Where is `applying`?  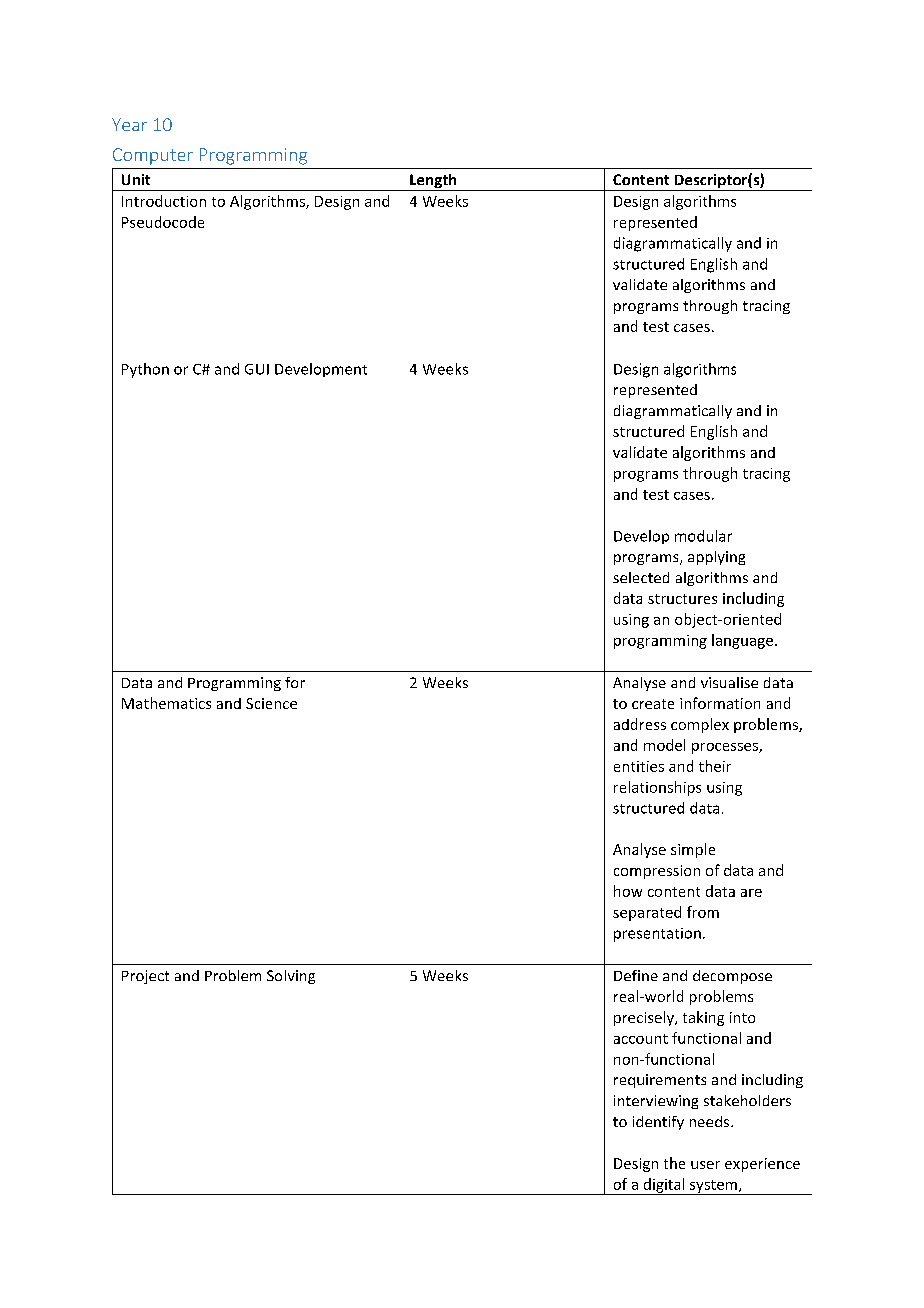
applying is located at coordinates (716, 558).
